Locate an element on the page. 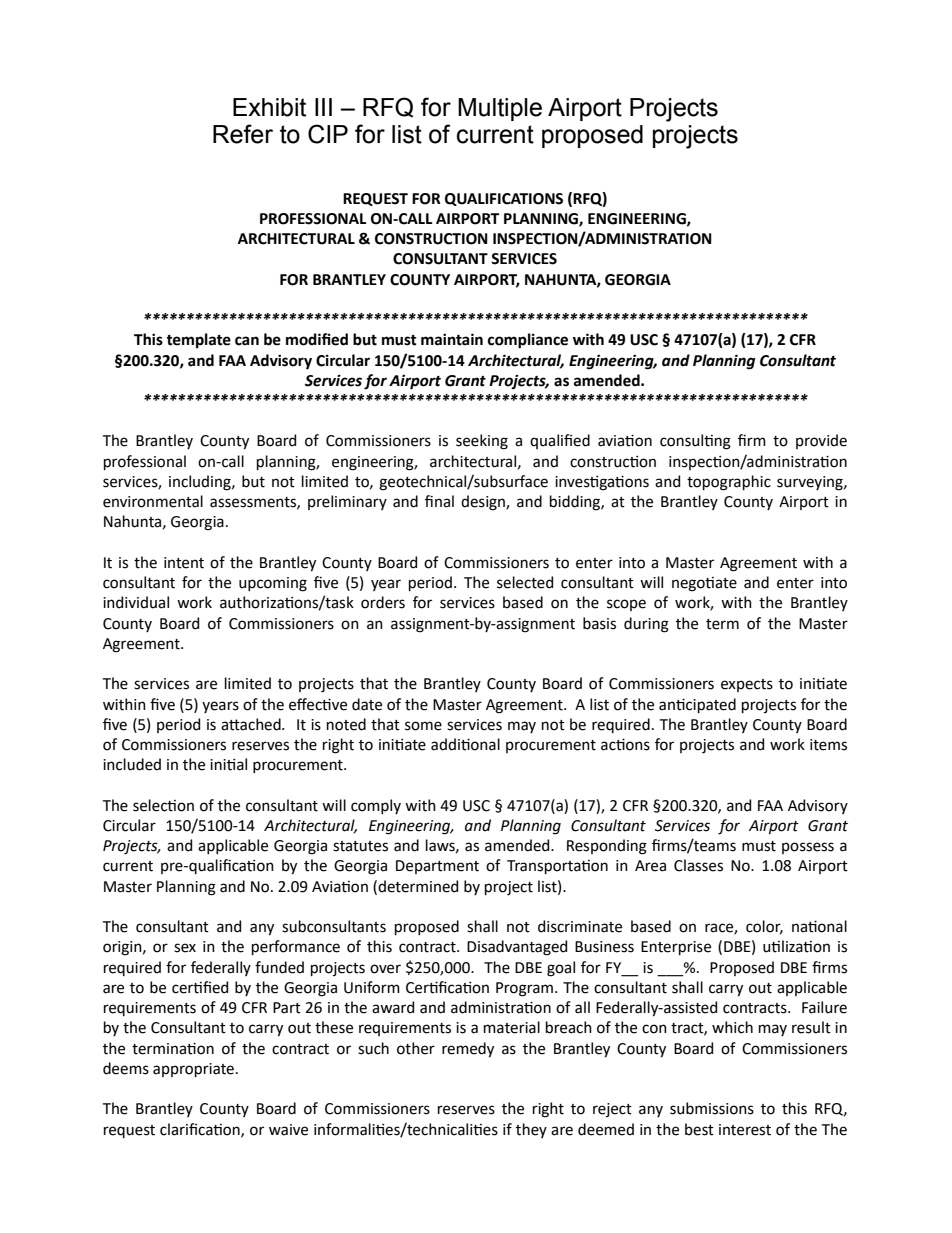 The image size is (952, 1233). selected is located at coordinates (525, 582).
